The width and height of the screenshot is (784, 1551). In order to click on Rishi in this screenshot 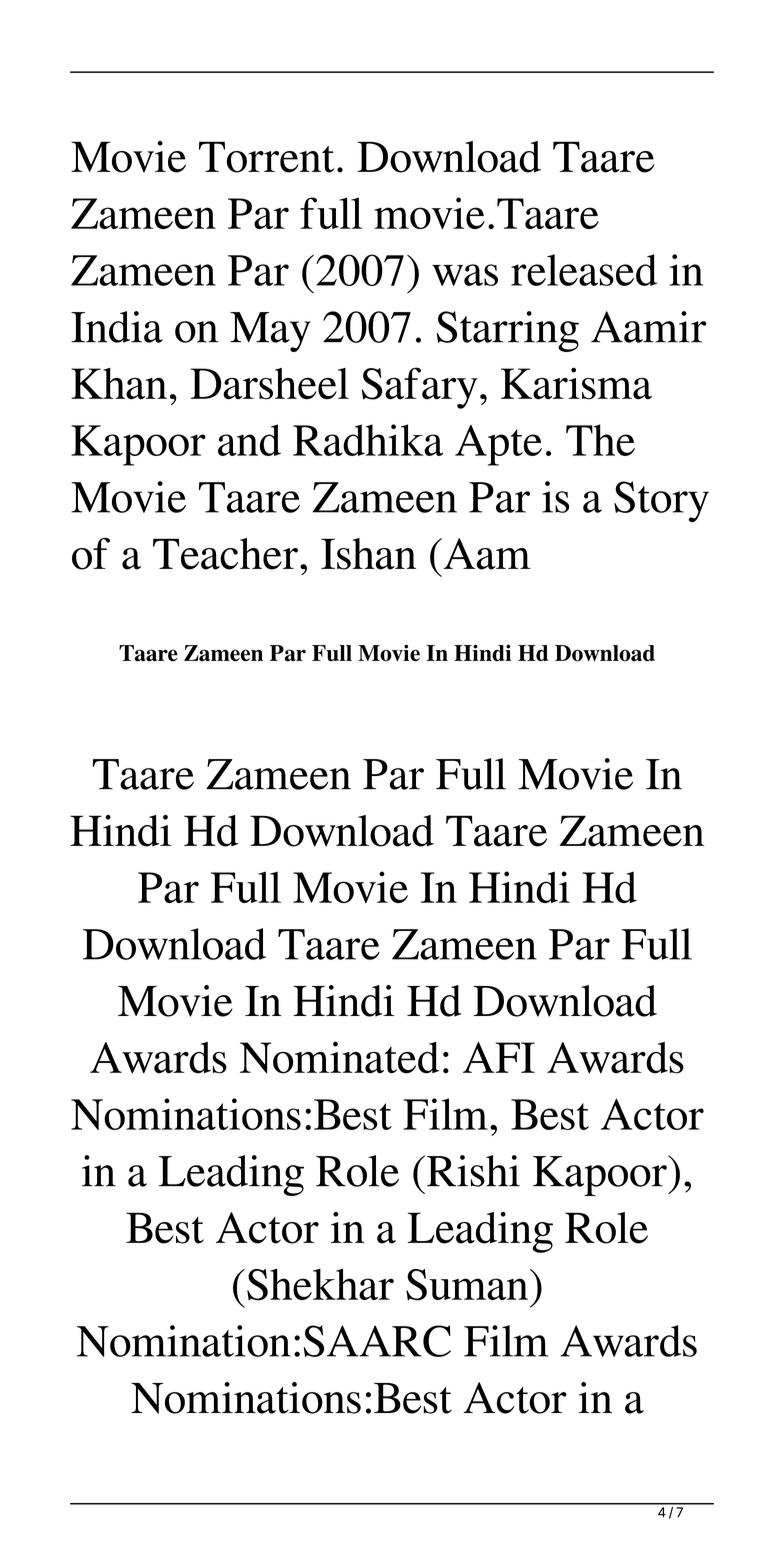, I will do `click(473, 1171)`.
